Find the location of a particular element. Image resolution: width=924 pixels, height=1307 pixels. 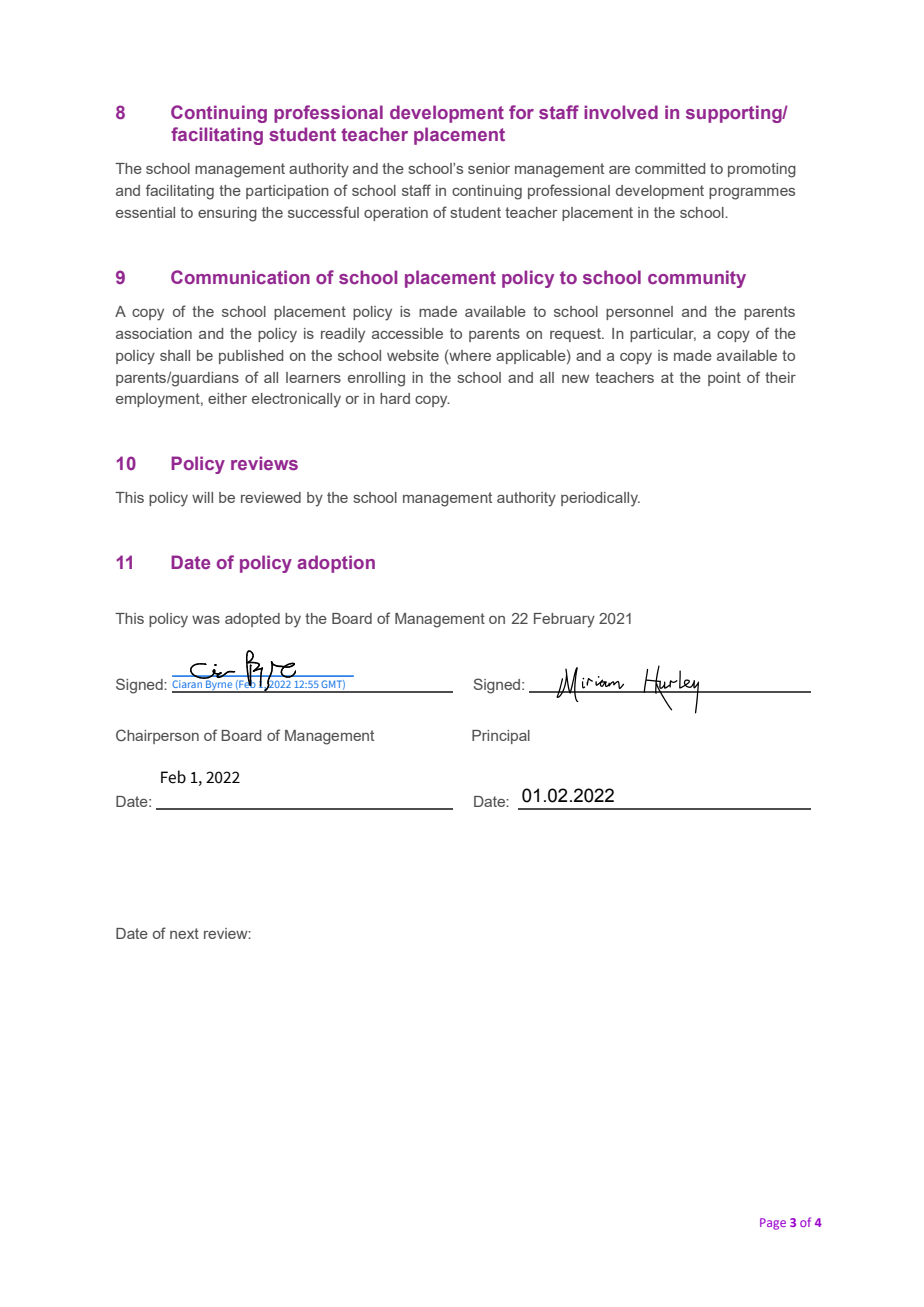

Chairperson is located at coordinates (157, 736).
